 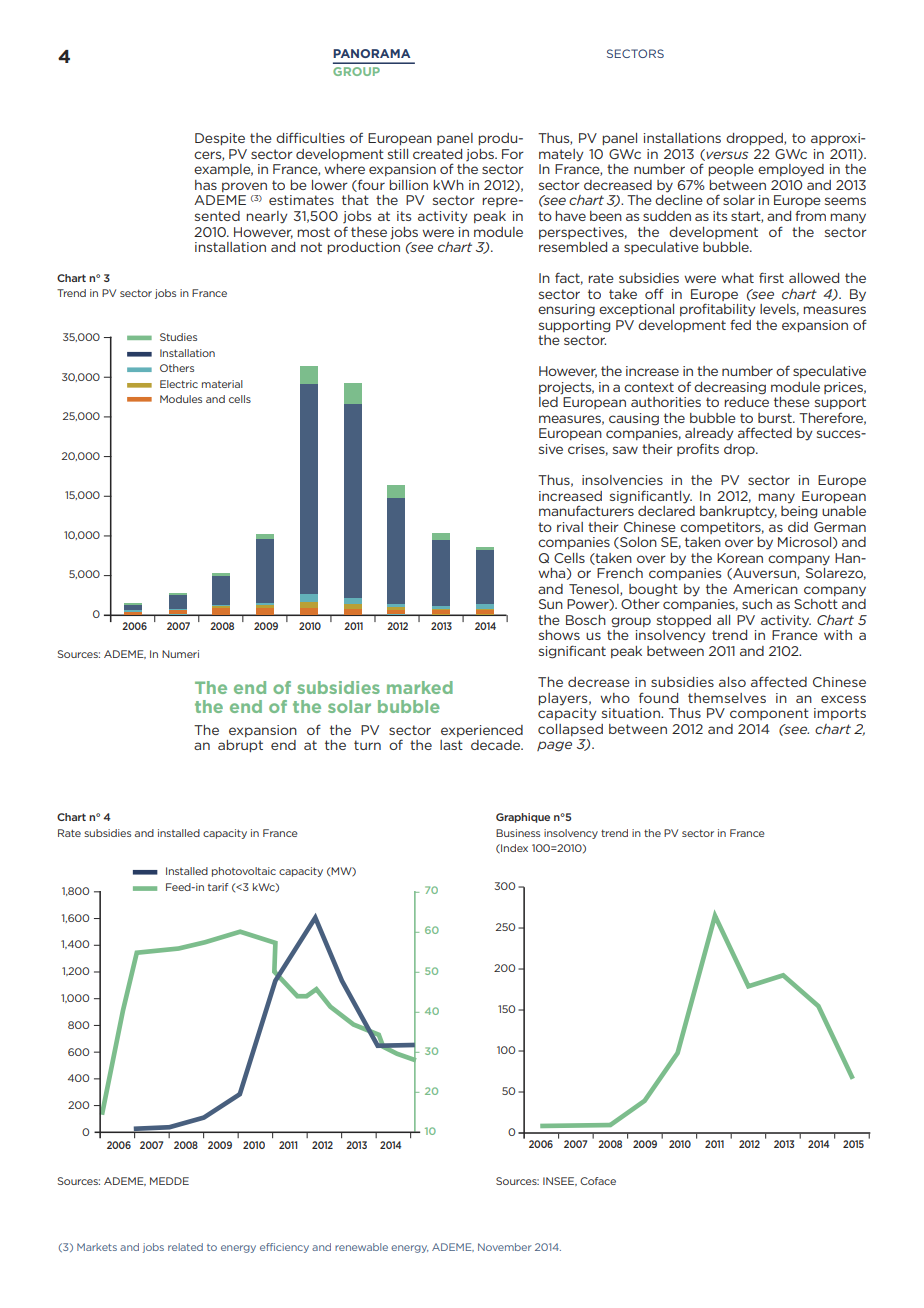 I want to click on already, so click(x=709, y=434).
